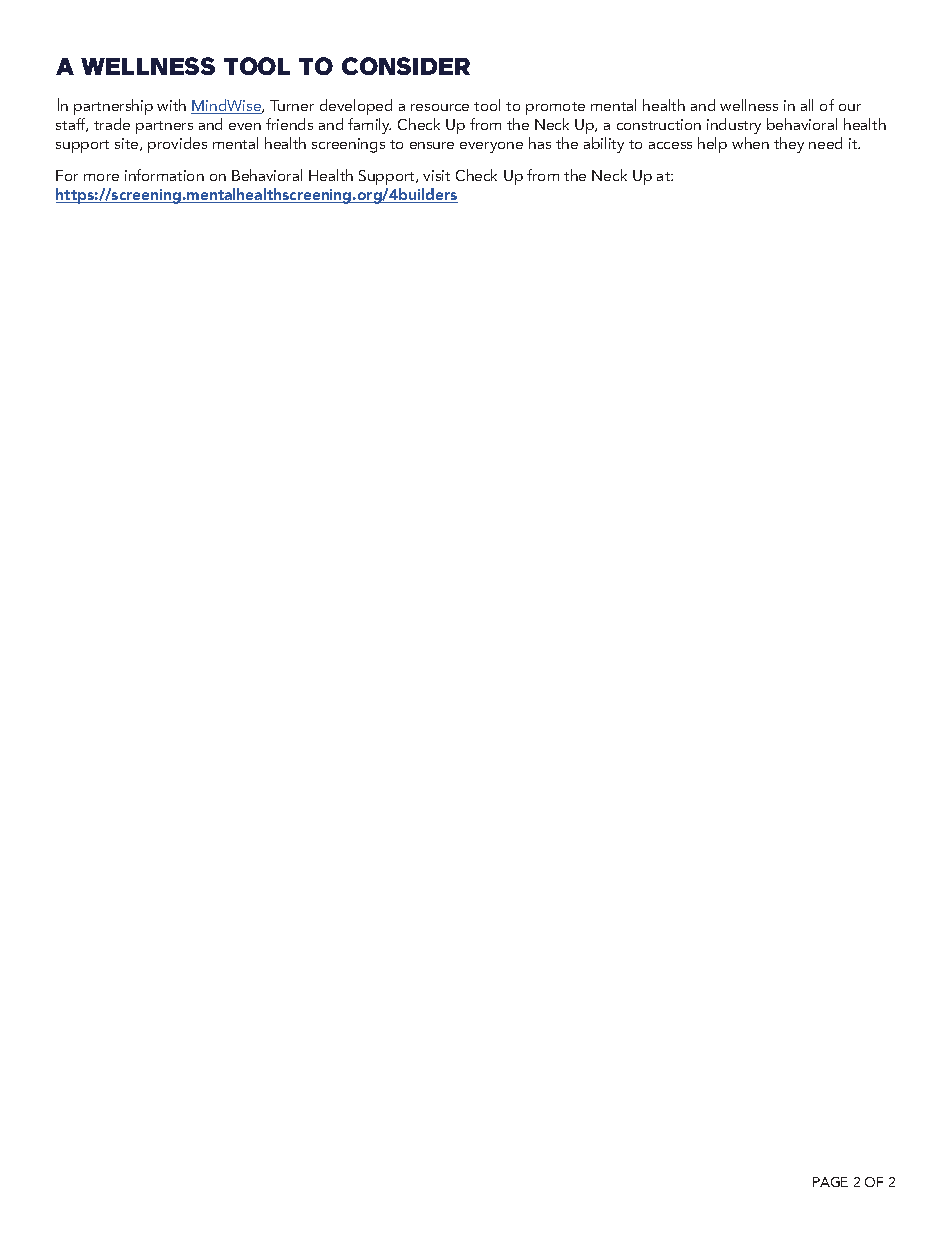 Image resolution: width=952 pixels, height=1233 pixels. Describe the element at coordinates (734, 126) in the screenshot. I see `industry` at that location.
